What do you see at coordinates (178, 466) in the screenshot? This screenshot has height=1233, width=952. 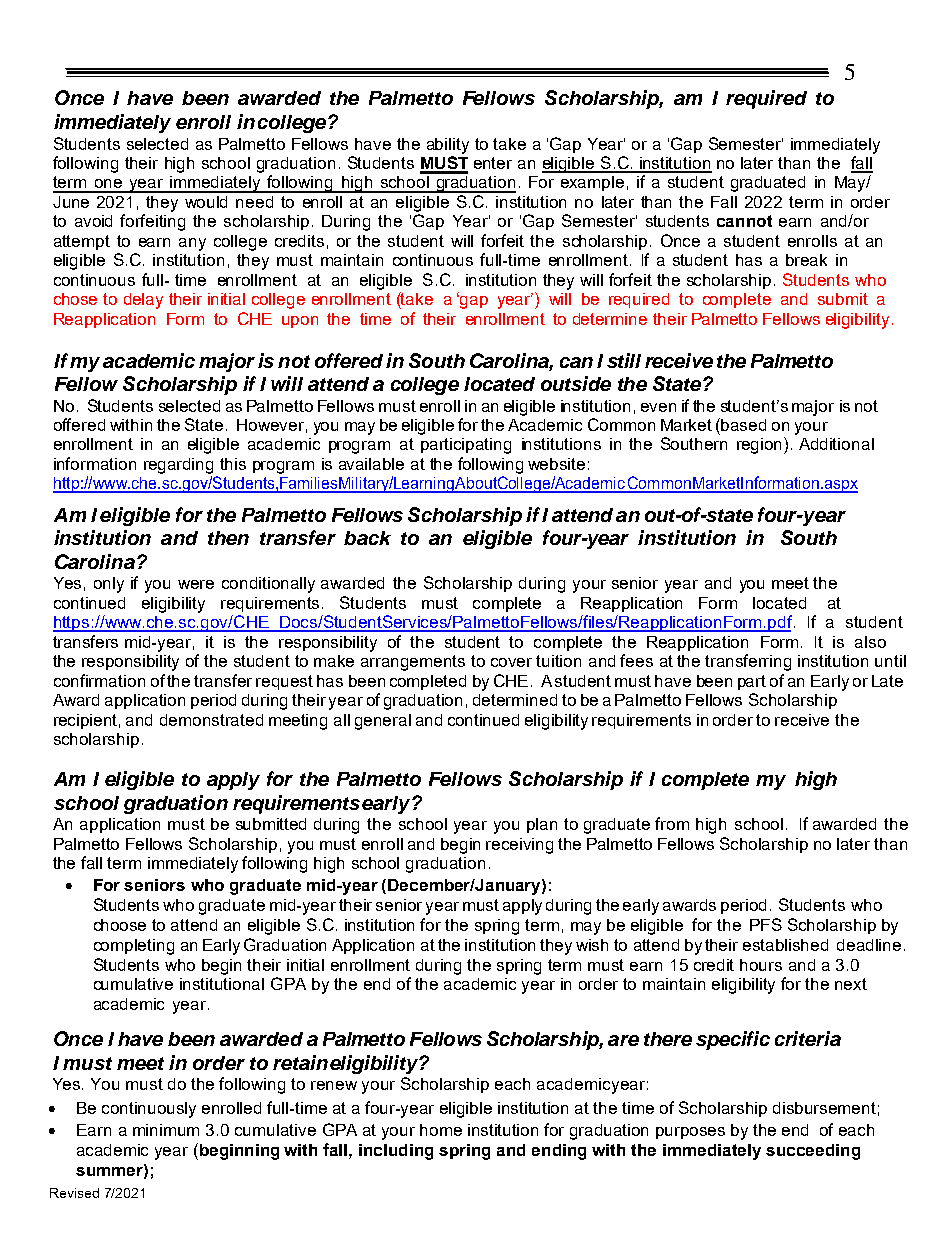 I see `regarding` at bounding box center [178, 466].
